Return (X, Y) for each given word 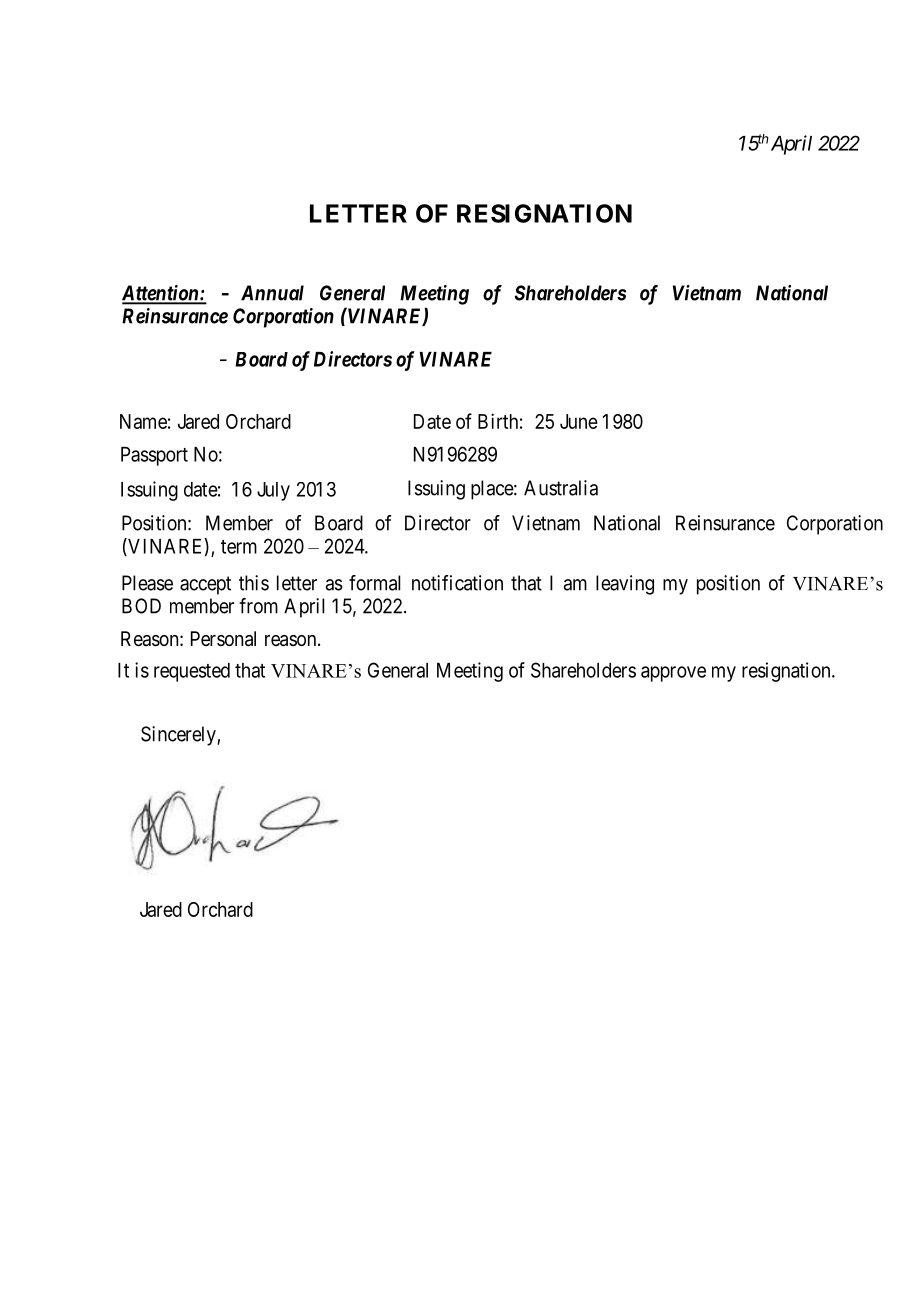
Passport (154, 456)
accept (205, 585)
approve (673, 674)
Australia (561, 488)
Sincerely (179, 736)
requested (192, 672)
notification (457, 583)
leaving (625, 585)
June (579, 421)
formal (375, 583)
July (273, 491)
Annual (272, 293)
